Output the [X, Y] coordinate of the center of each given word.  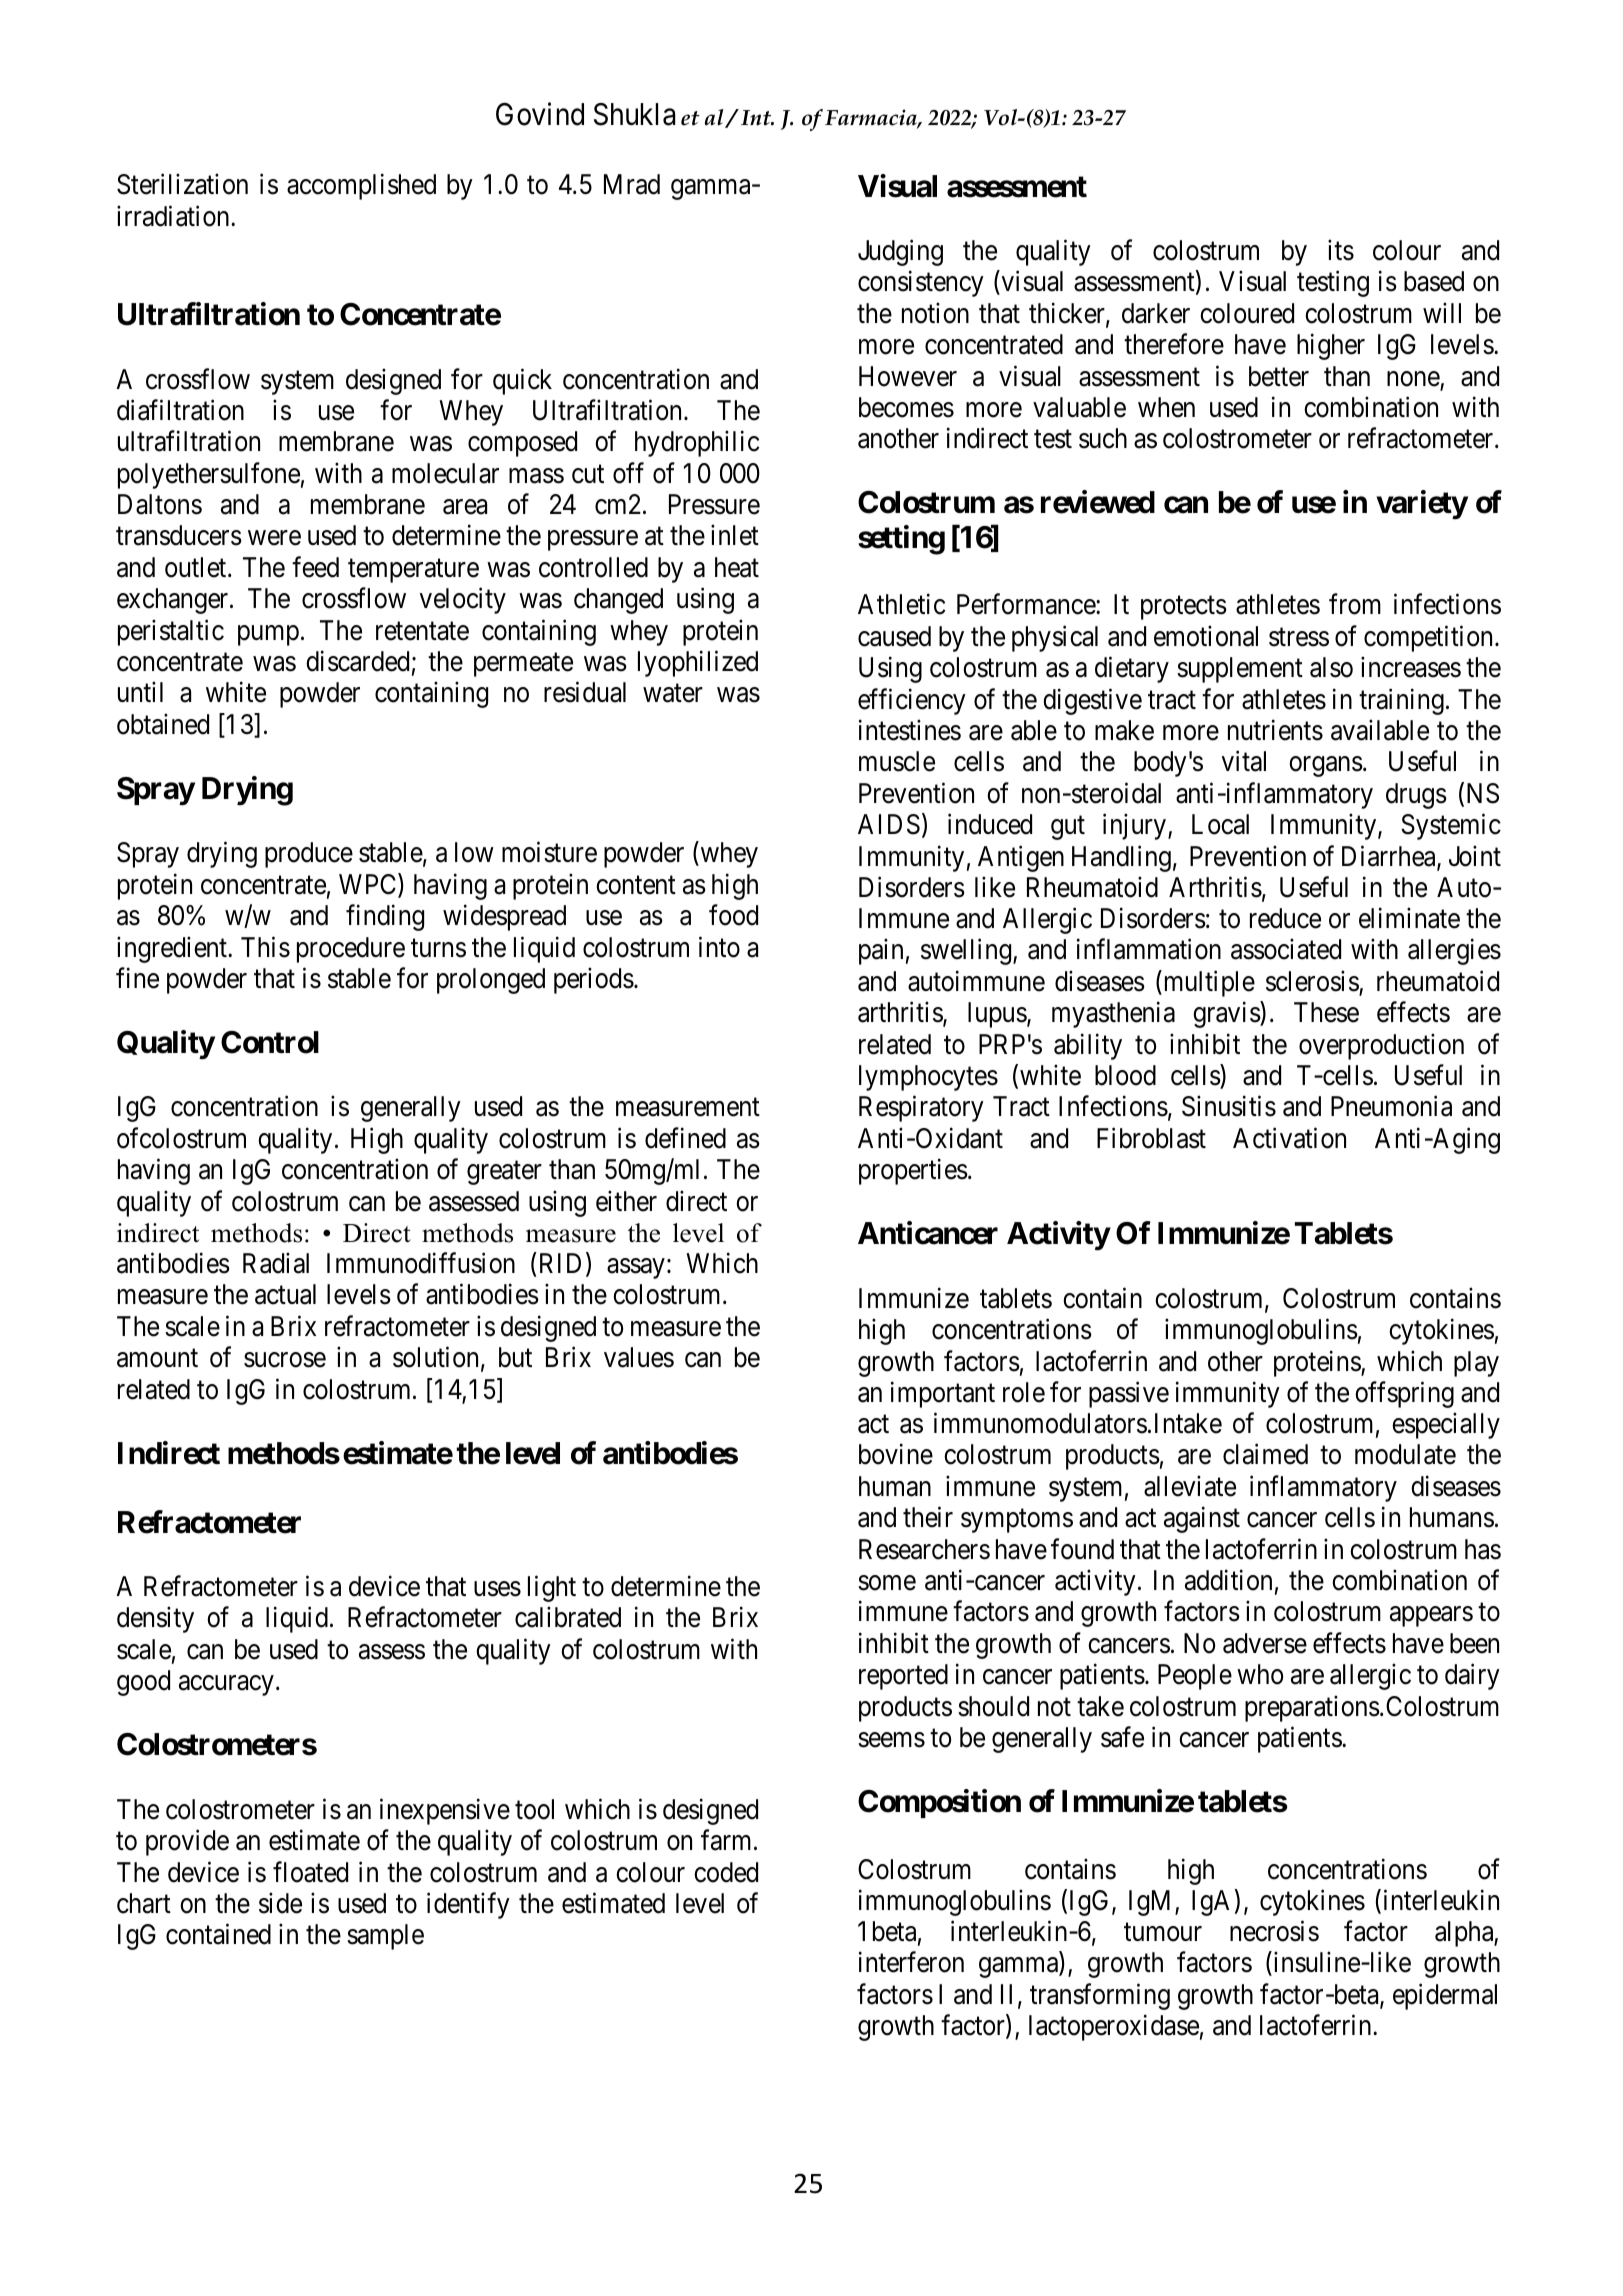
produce [309, 855]
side [280, 1903]
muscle [897, 761]
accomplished [361, 187]
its [1341, 250]
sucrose [285, 1360]
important [943, 1394]
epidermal [1445, 1996]
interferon [911, 1962]
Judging [900, 253]
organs [1326, 767]
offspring [1404, 1394]
